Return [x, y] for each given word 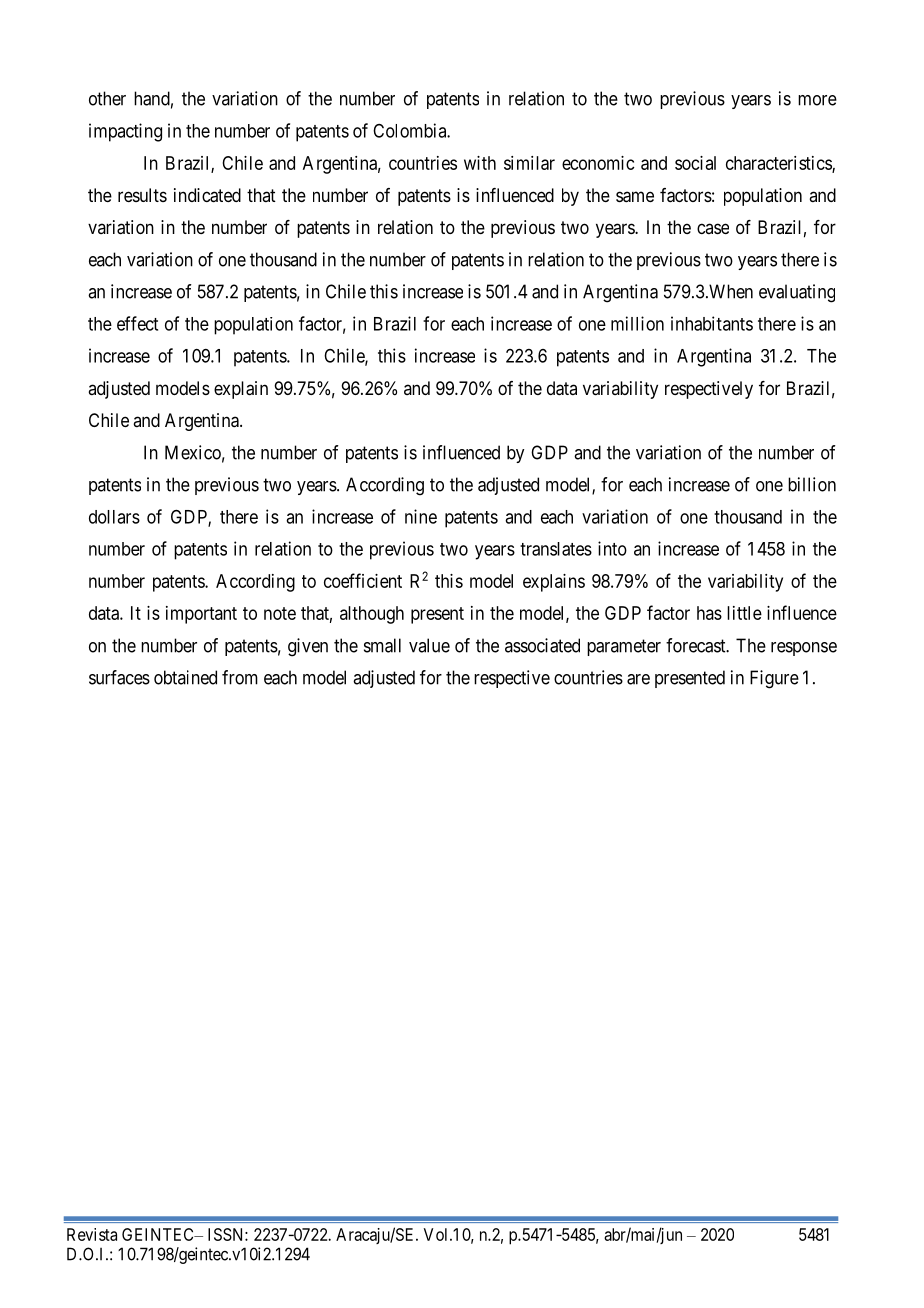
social [695, 163]
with [480, 163]
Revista [92, 1234]
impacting [125, 132]
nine [421, 516]
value [429, 645]
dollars [114, 517]
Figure [774, 679]
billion [812, 484]
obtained [185, 677]
